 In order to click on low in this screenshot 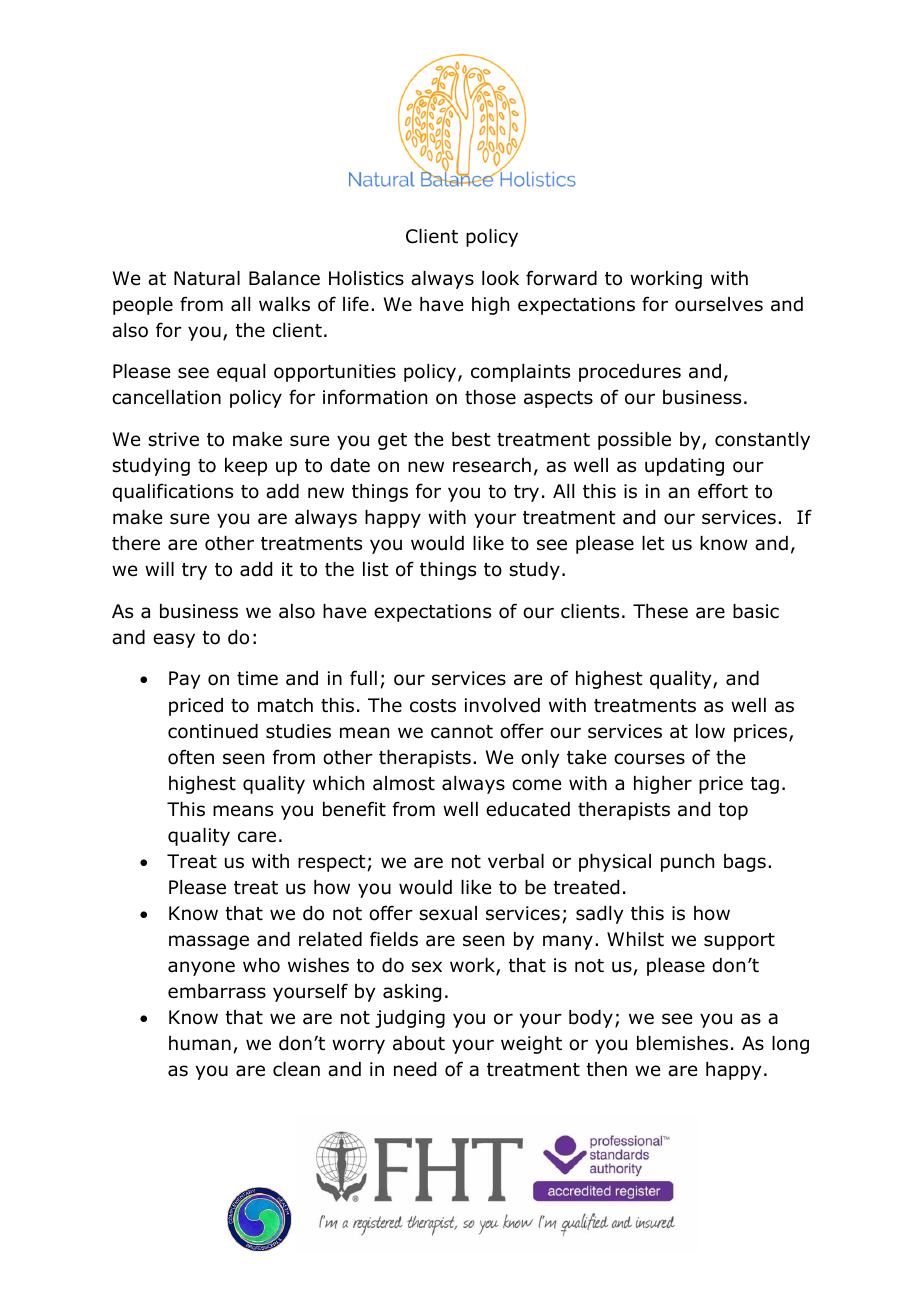, I will do `click(710, 731)`.
